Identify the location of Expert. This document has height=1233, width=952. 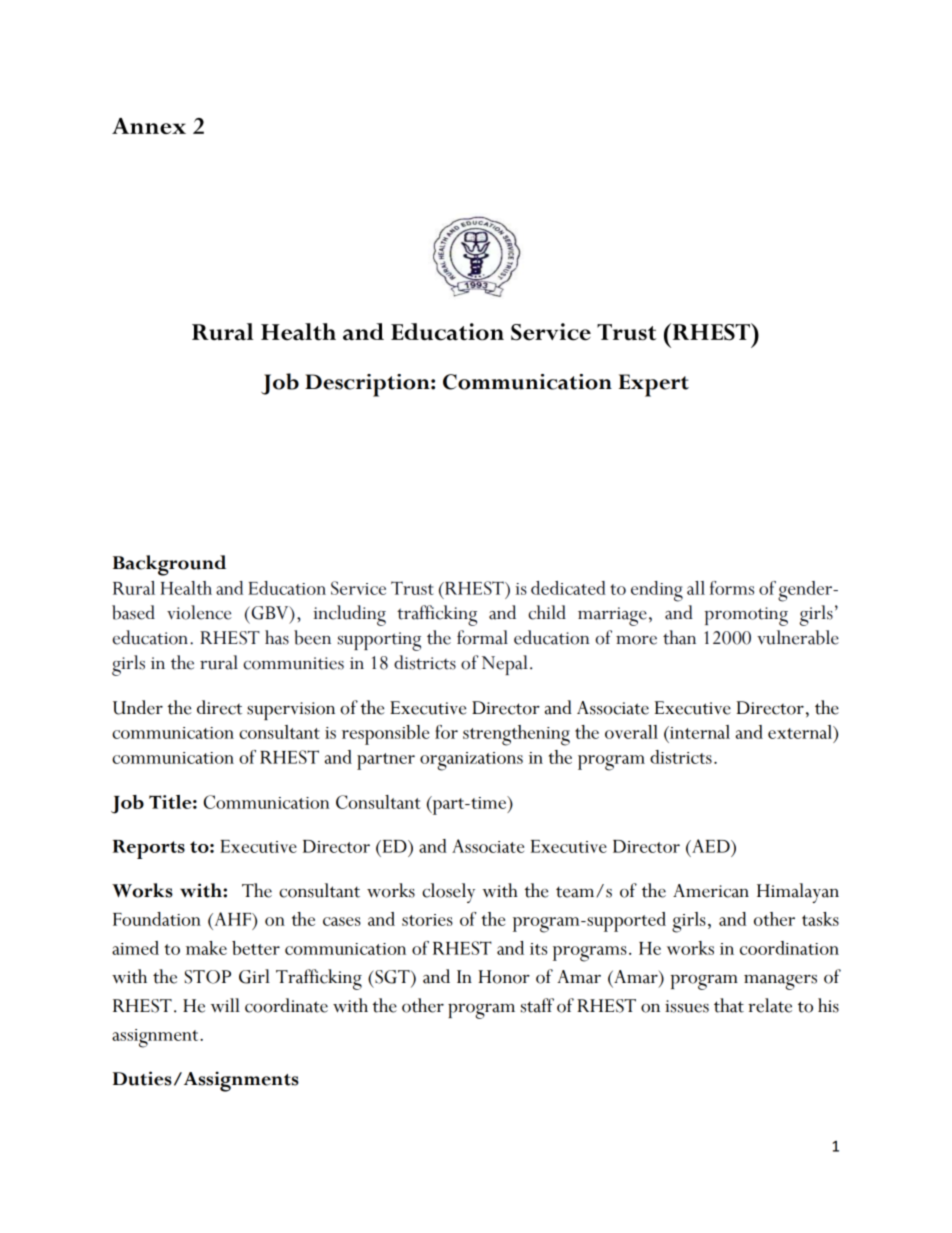
(654, 385).
